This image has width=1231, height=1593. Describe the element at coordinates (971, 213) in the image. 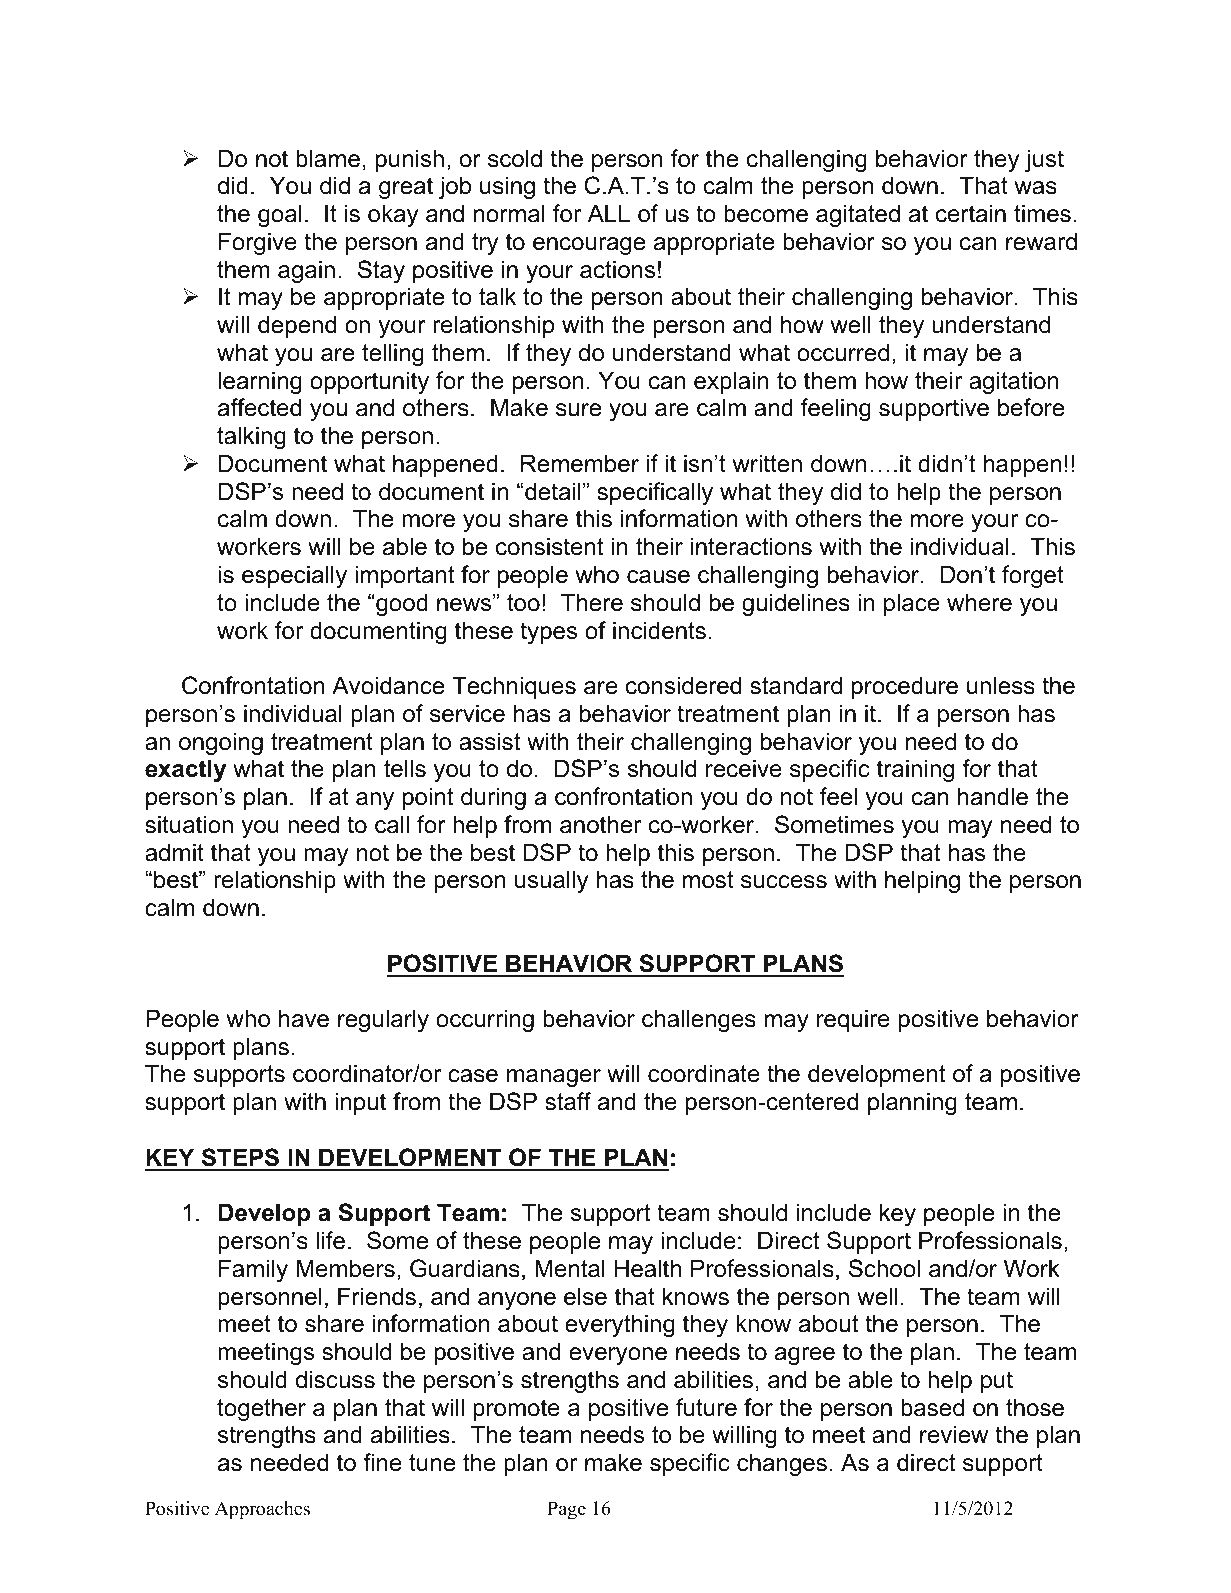

I see `certain` at that location.
